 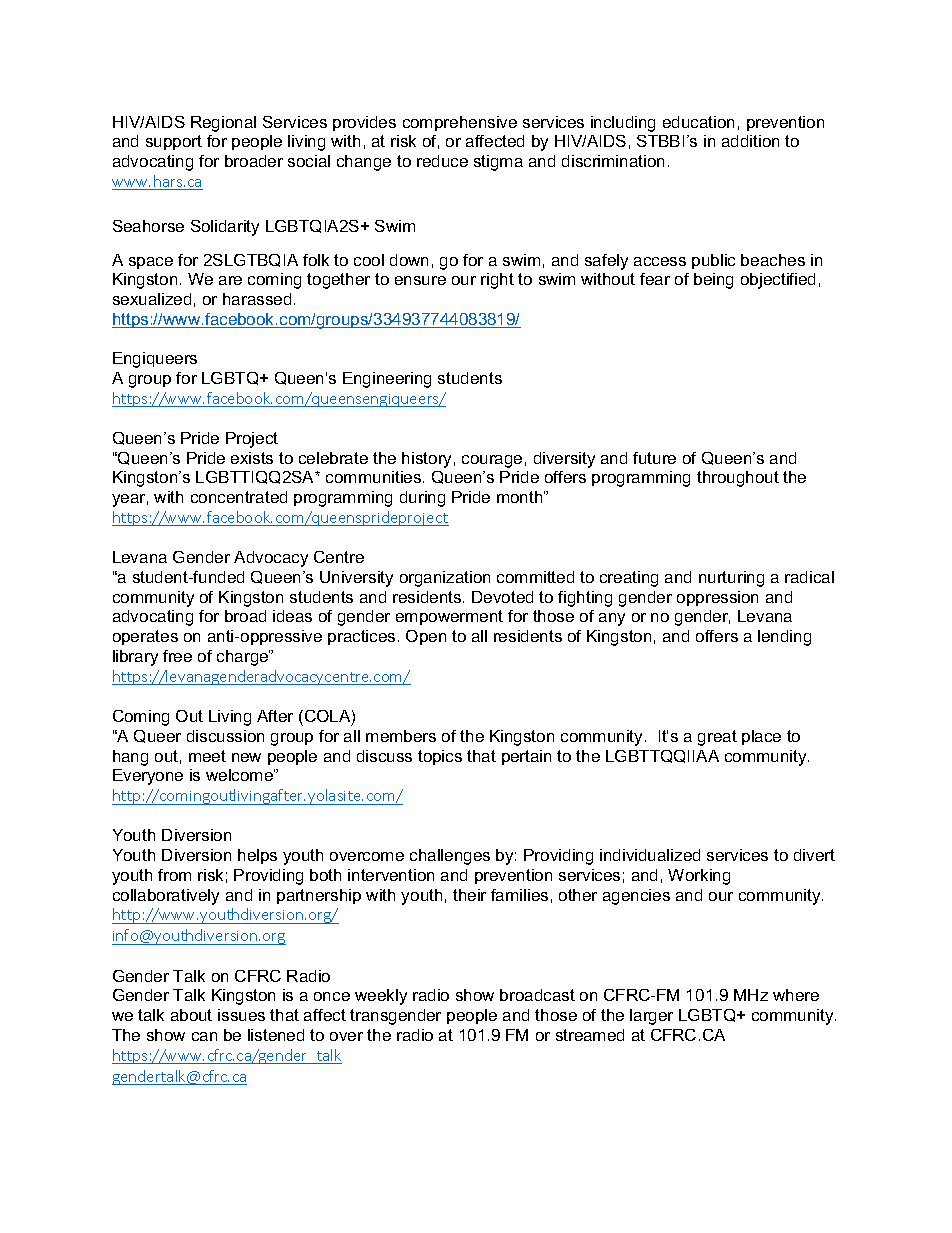 I want to click on Regional, so click(x=223, y=124).
